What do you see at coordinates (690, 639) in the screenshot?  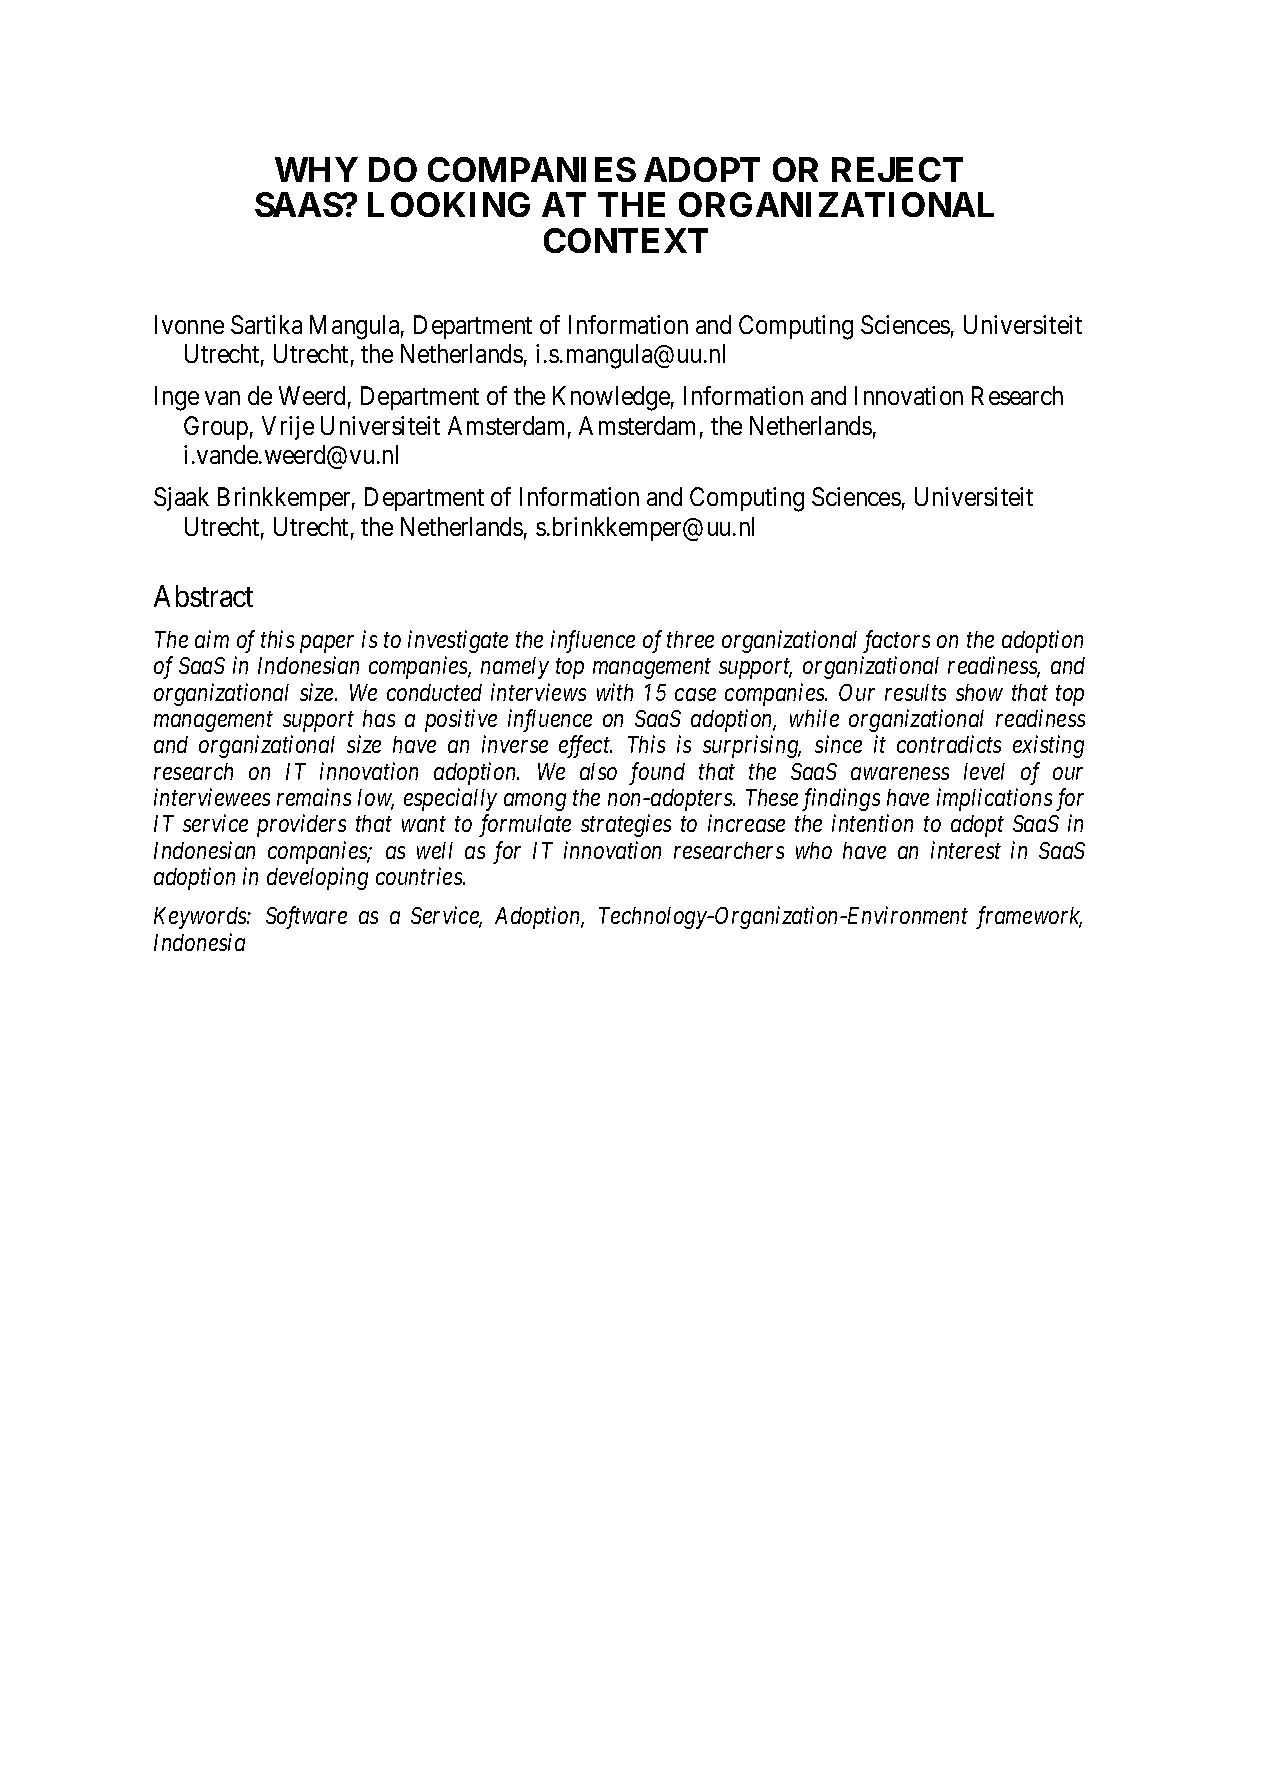 I see `three` at bounding box center [690, 639].
